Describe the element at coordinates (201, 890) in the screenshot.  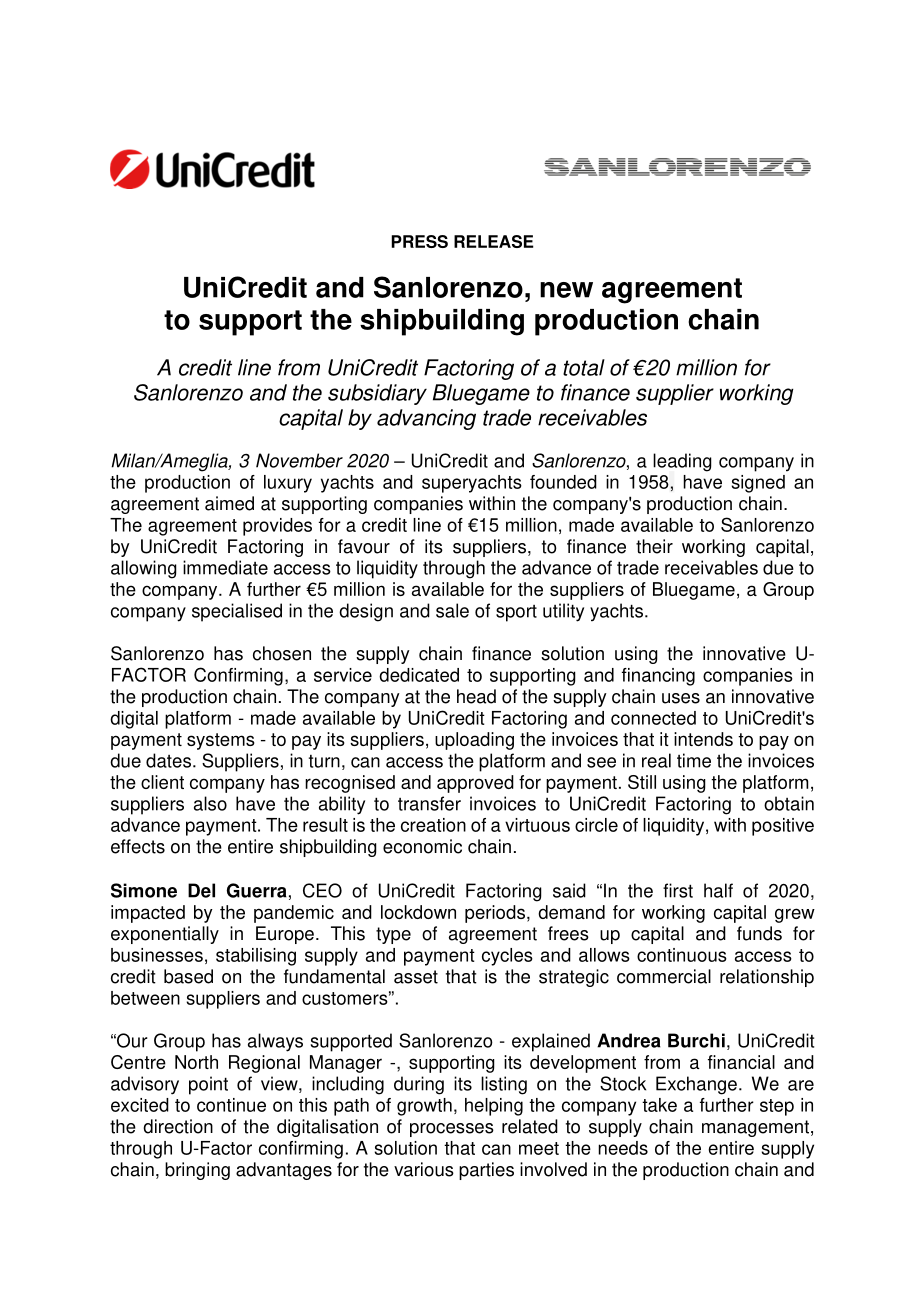
I see `Del` at that location.
